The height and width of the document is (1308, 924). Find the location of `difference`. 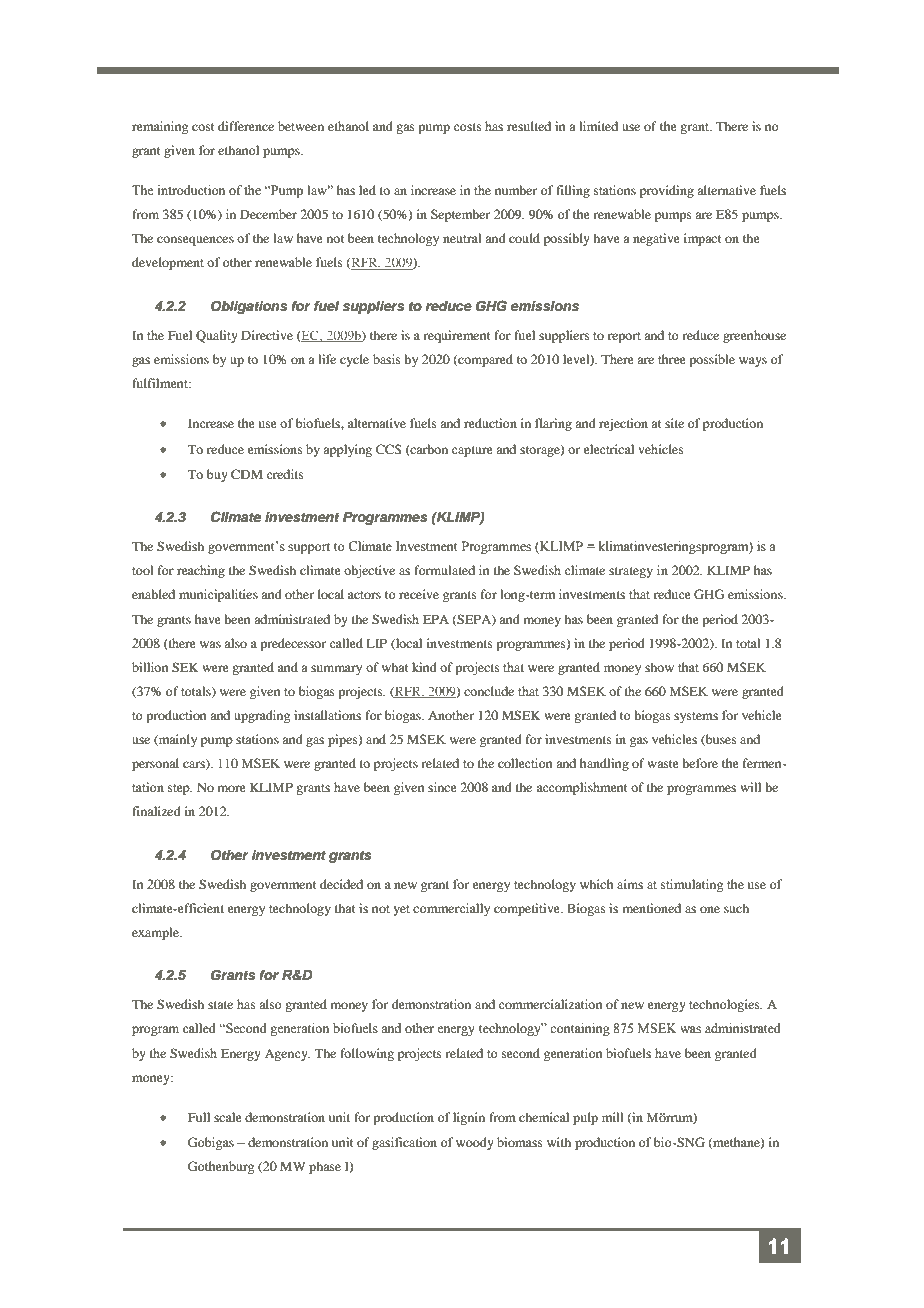

difference is located at coordinates (246, 126).
